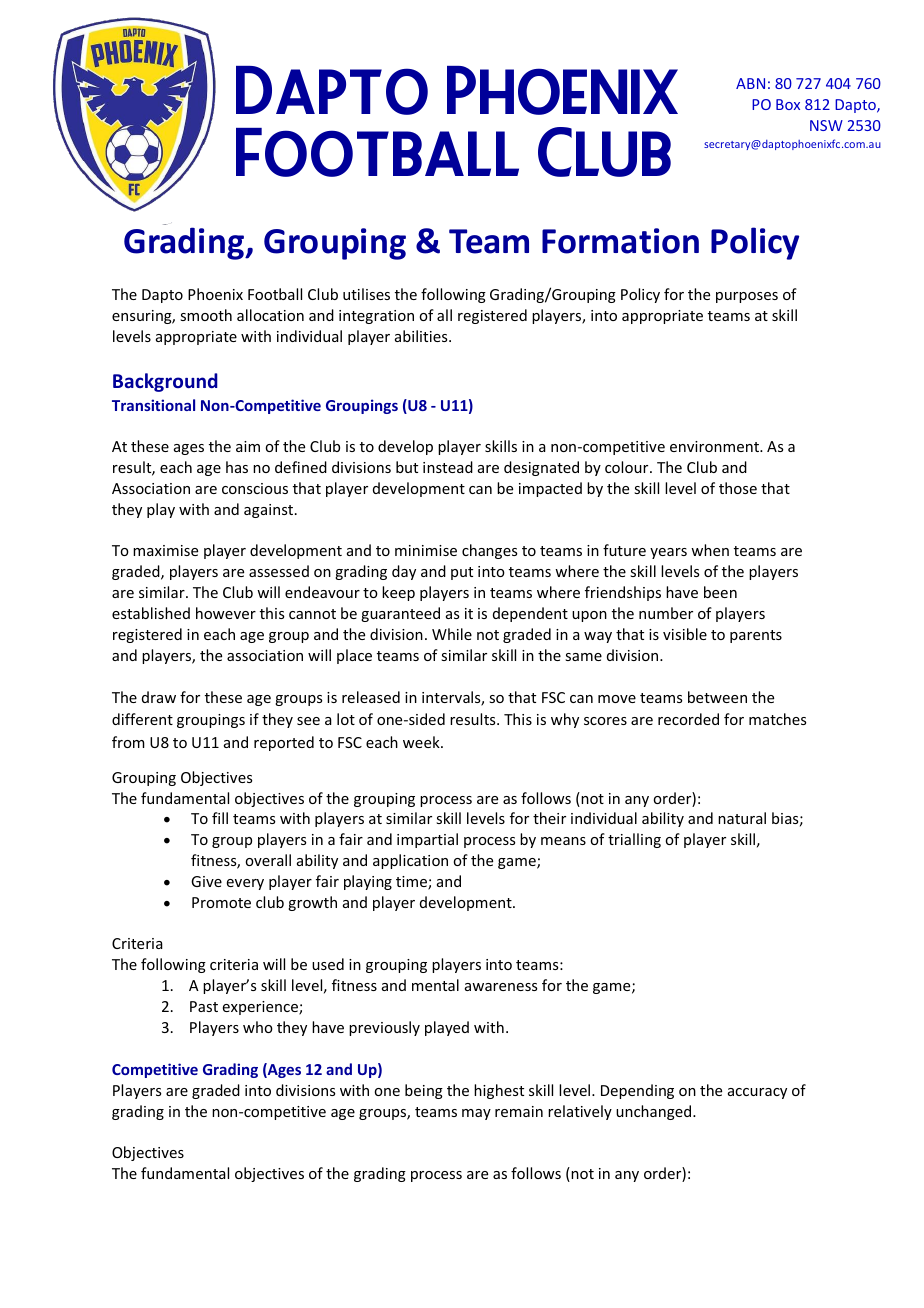 This page has width=924, height=1308. What do you see at coordinates (499, 1091) in the page?
I see `highest` at bounding box center [499, 1091].
